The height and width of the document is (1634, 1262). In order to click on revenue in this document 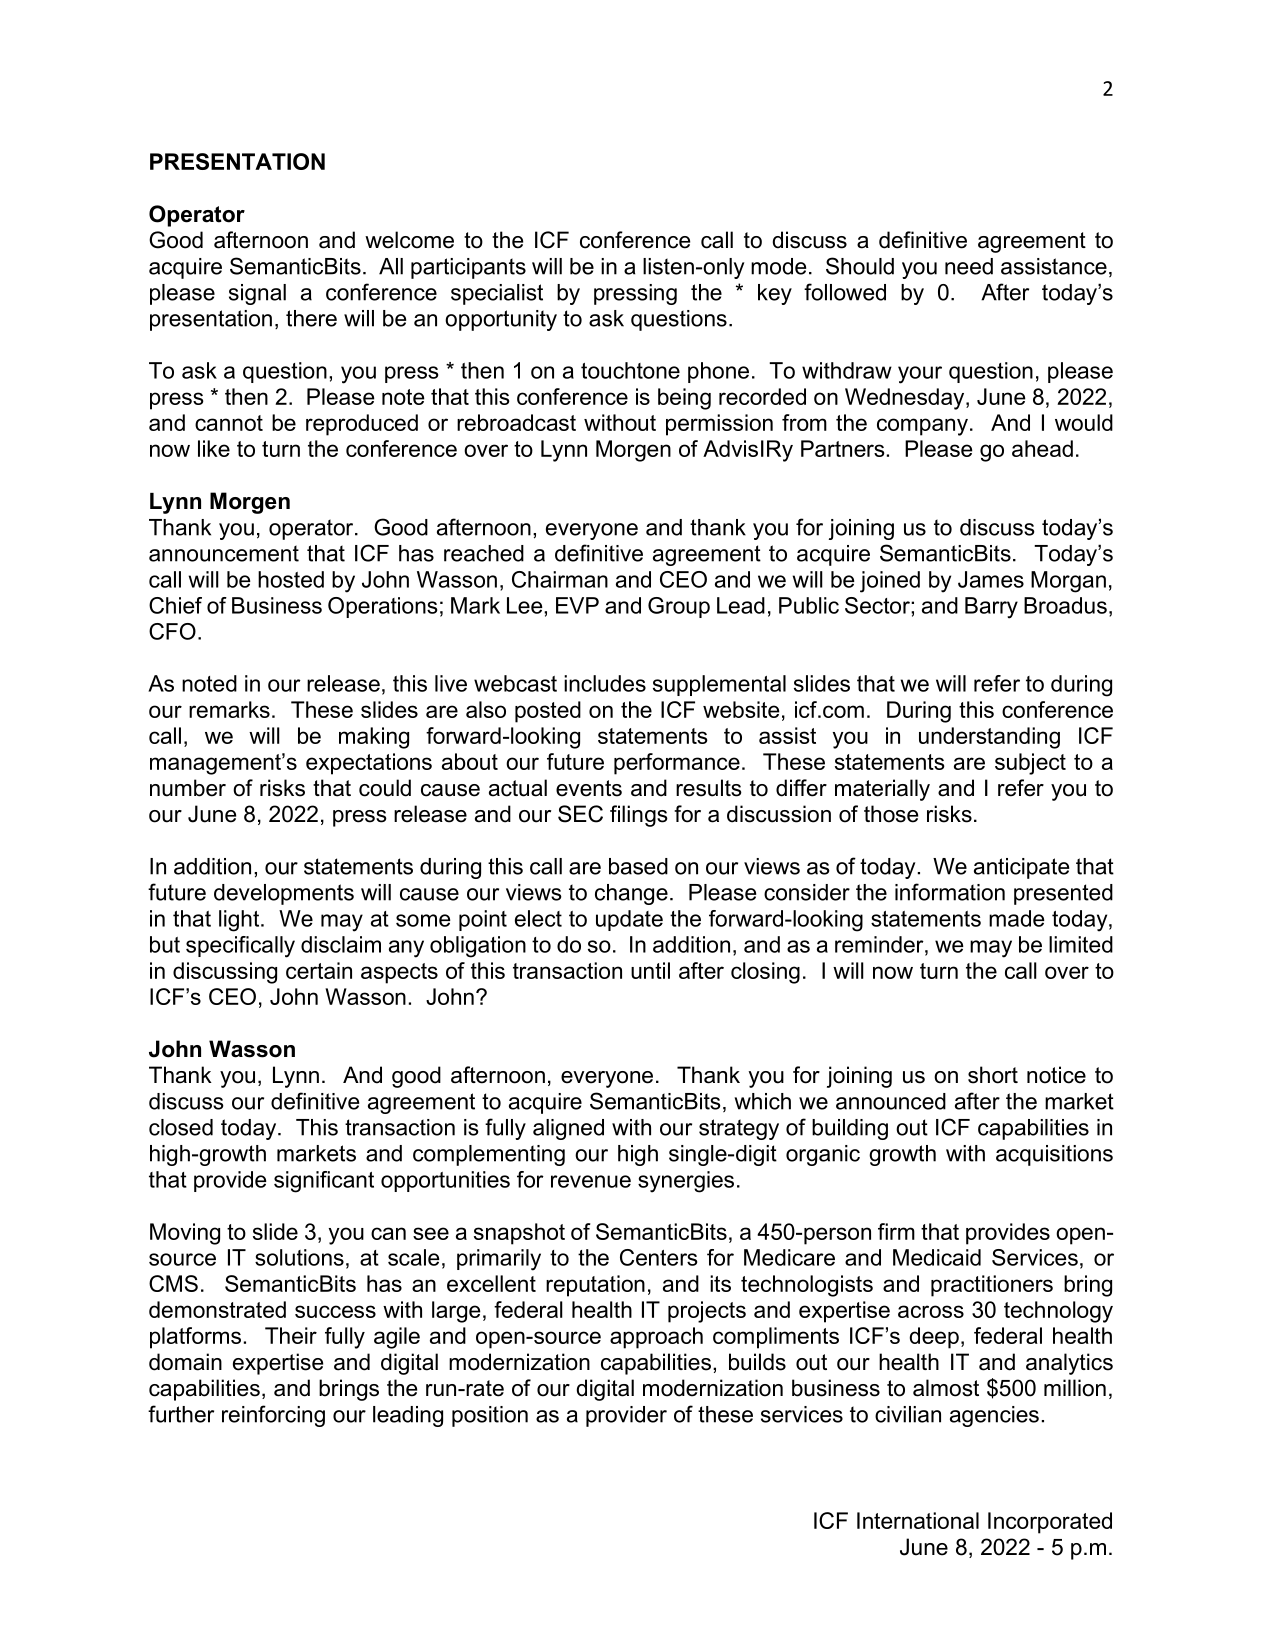, I will do `click(591, 1181)`.
